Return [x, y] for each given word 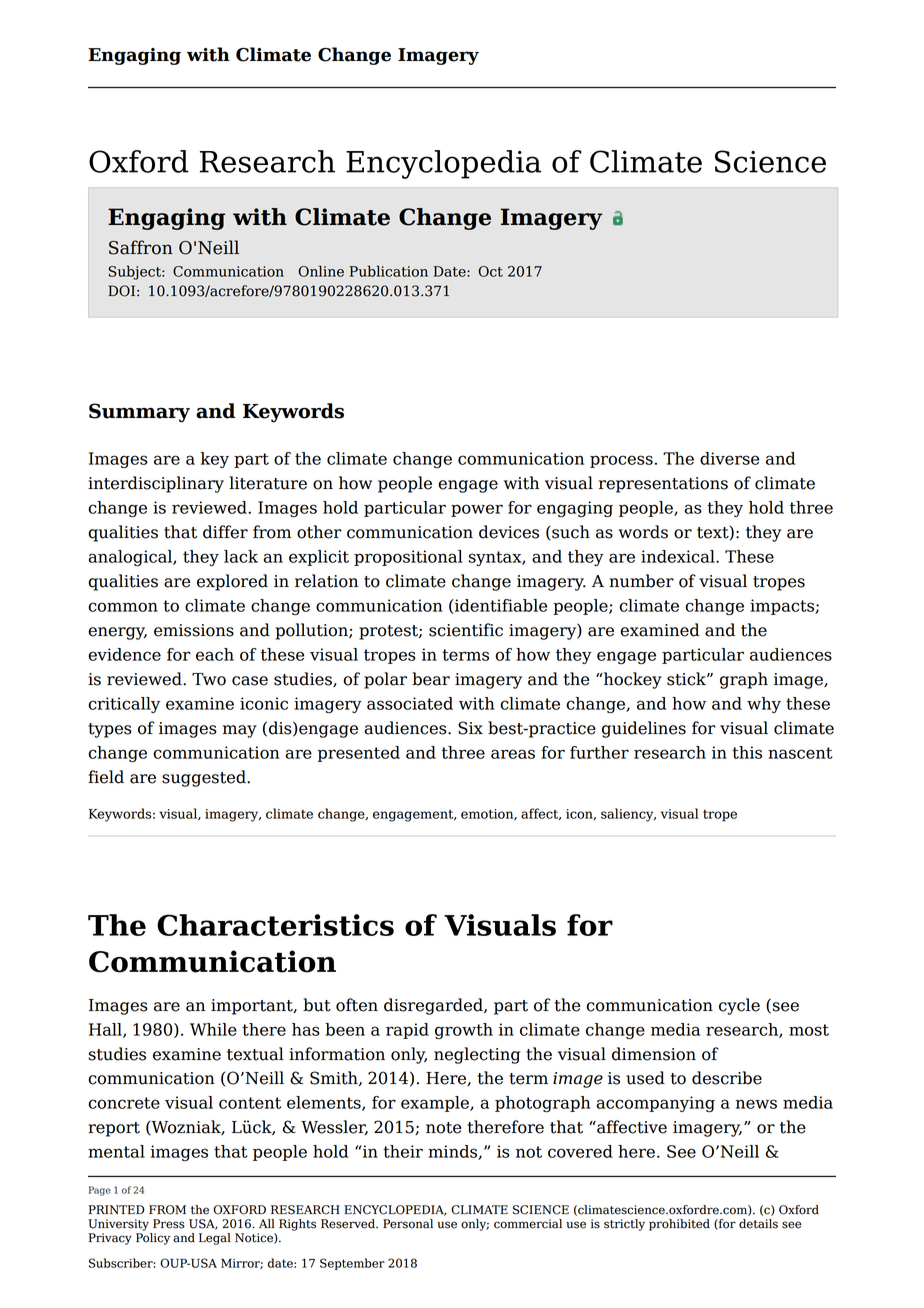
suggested [205, 778]
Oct [490, 271]
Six [470, 728]
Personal [408, 1224]
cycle [739, 1006]
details [758, 1224]
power [477, 510]
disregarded [434, 1006]
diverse [729, 458]
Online [321, 271]
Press [169, 1224]
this [747, 752]
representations [663, 485]
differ [225, 532]
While [213, 1029]
